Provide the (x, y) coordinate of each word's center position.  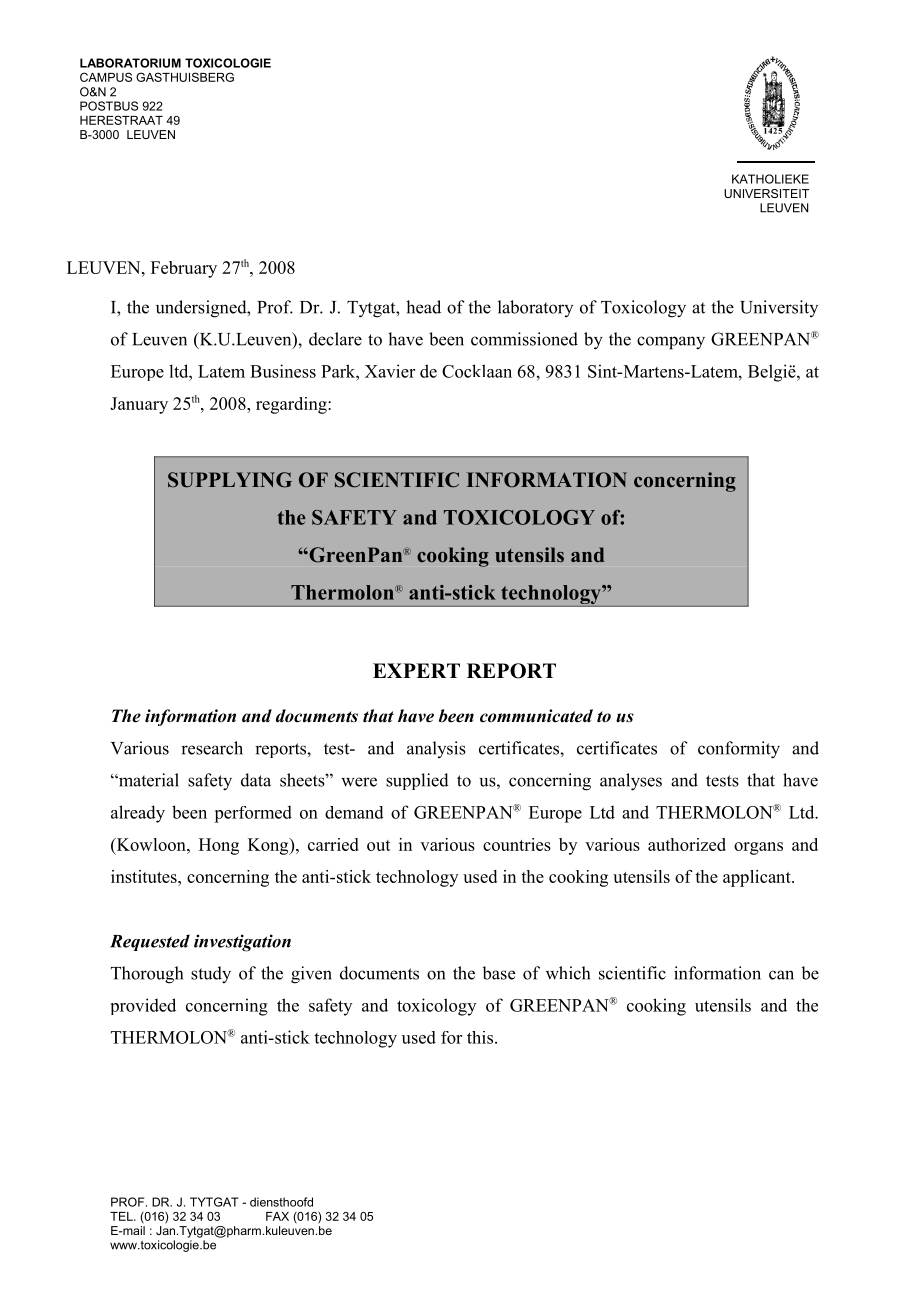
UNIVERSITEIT (766, 193)
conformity (739, 750)
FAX (277, 1216)
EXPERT (416, 670)
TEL (122, 1216)
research (212, 748)
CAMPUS (106, 77)
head (423, 307)
